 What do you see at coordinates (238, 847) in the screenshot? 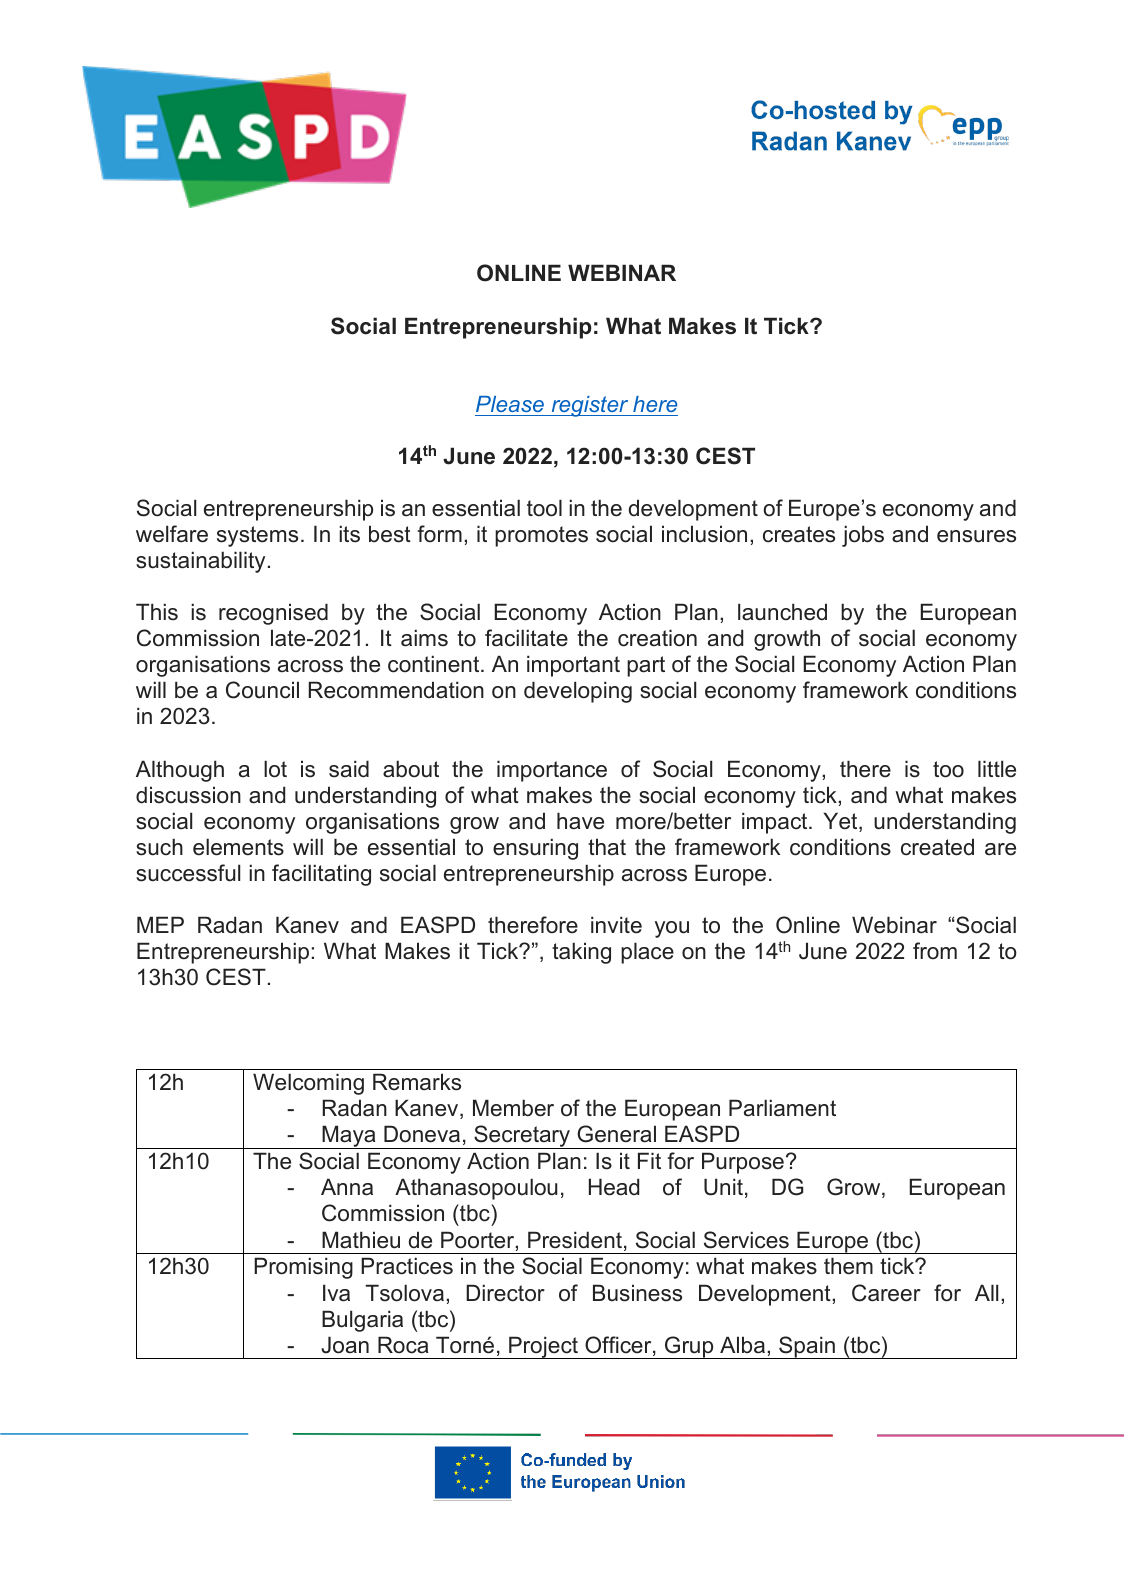
I see `elements` at bounding box center [238, 847].
